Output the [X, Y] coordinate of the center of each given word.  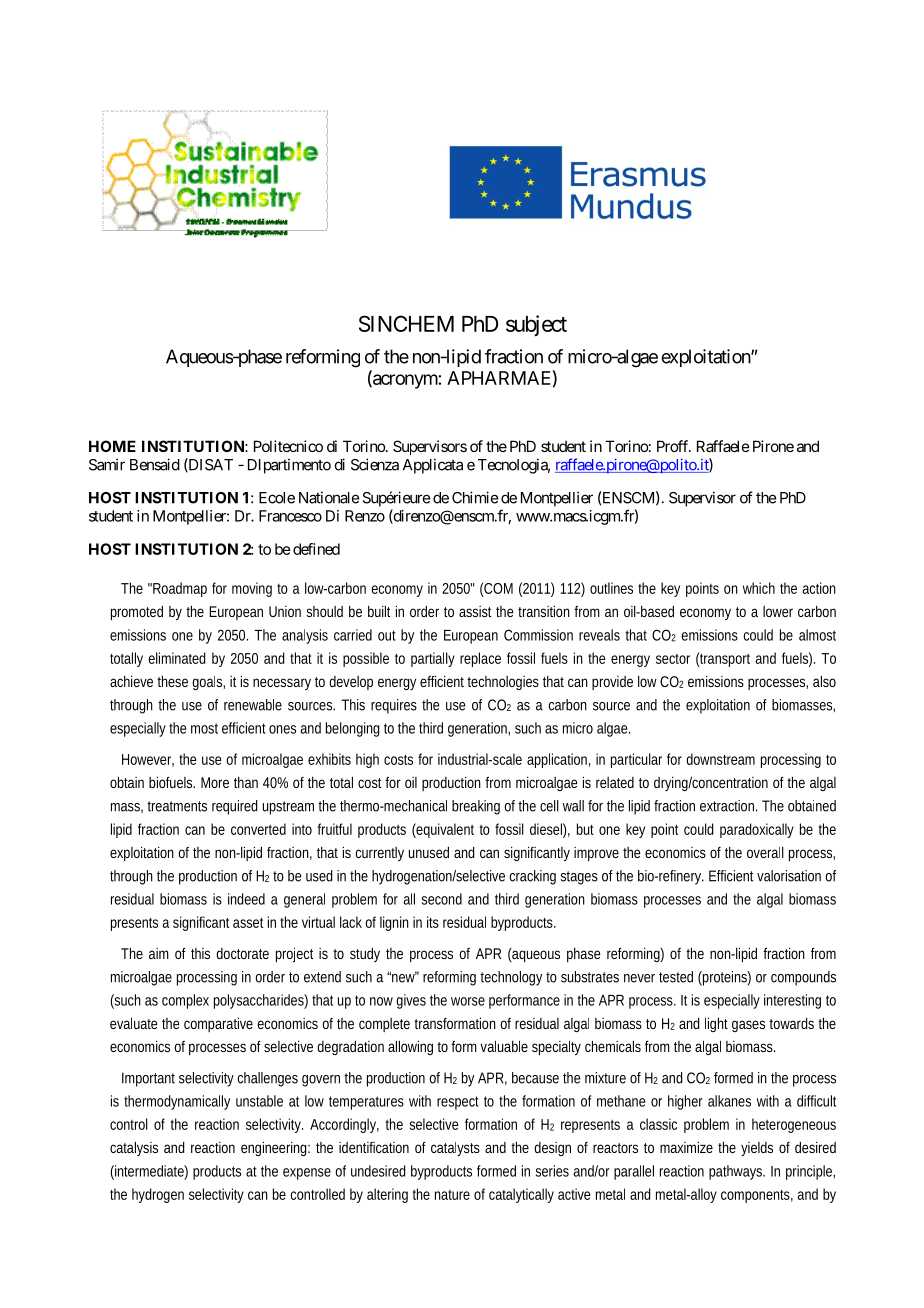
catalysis [134, 1148]
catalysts [455, 1149]
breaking [476, 807]
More [215, 782]
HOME [112, 446]
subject [536, 325]
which [759, 588]
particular [636, 760]
